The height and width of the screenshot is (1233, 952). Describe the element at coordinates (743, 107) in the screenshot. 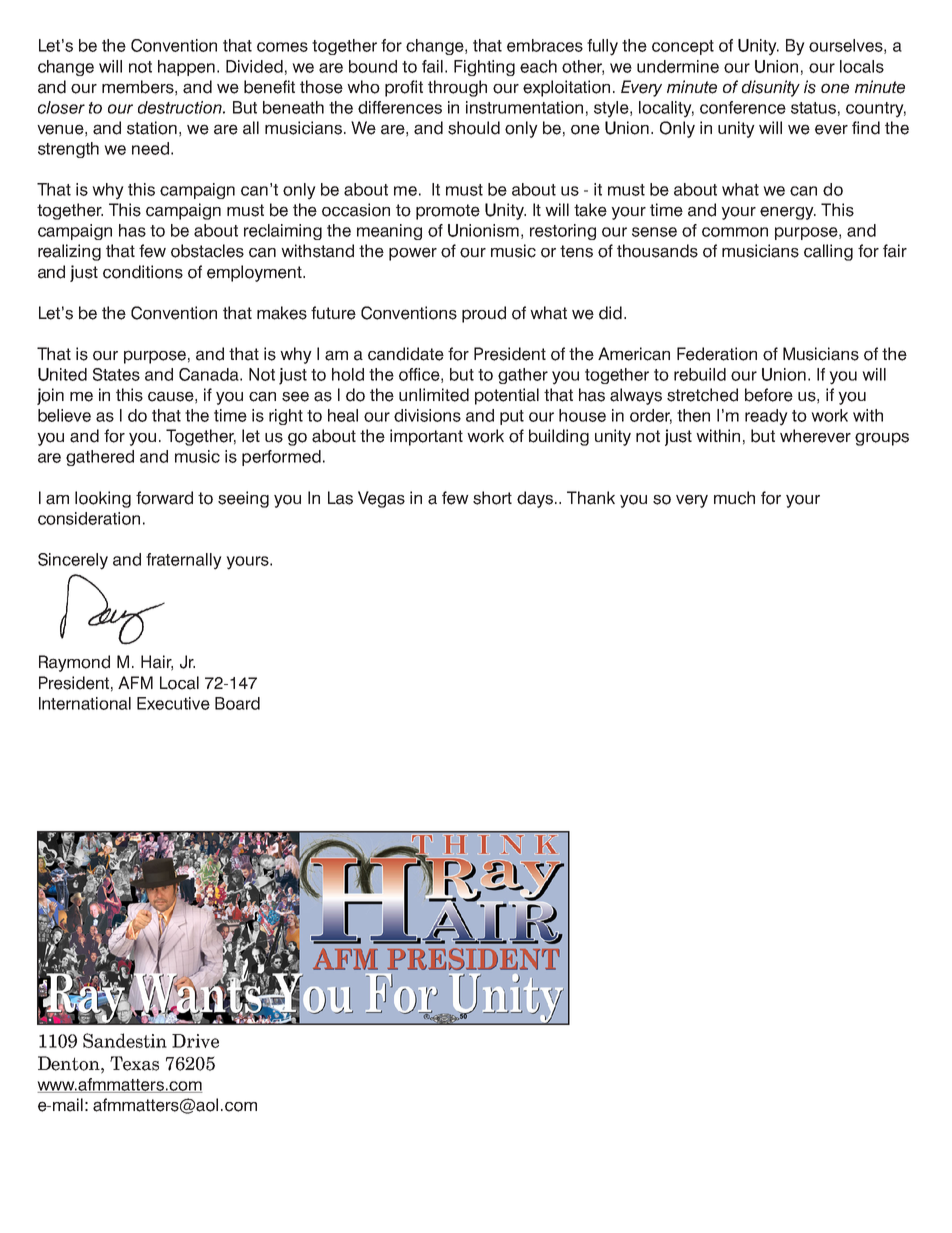

I see `conference` at that location.
